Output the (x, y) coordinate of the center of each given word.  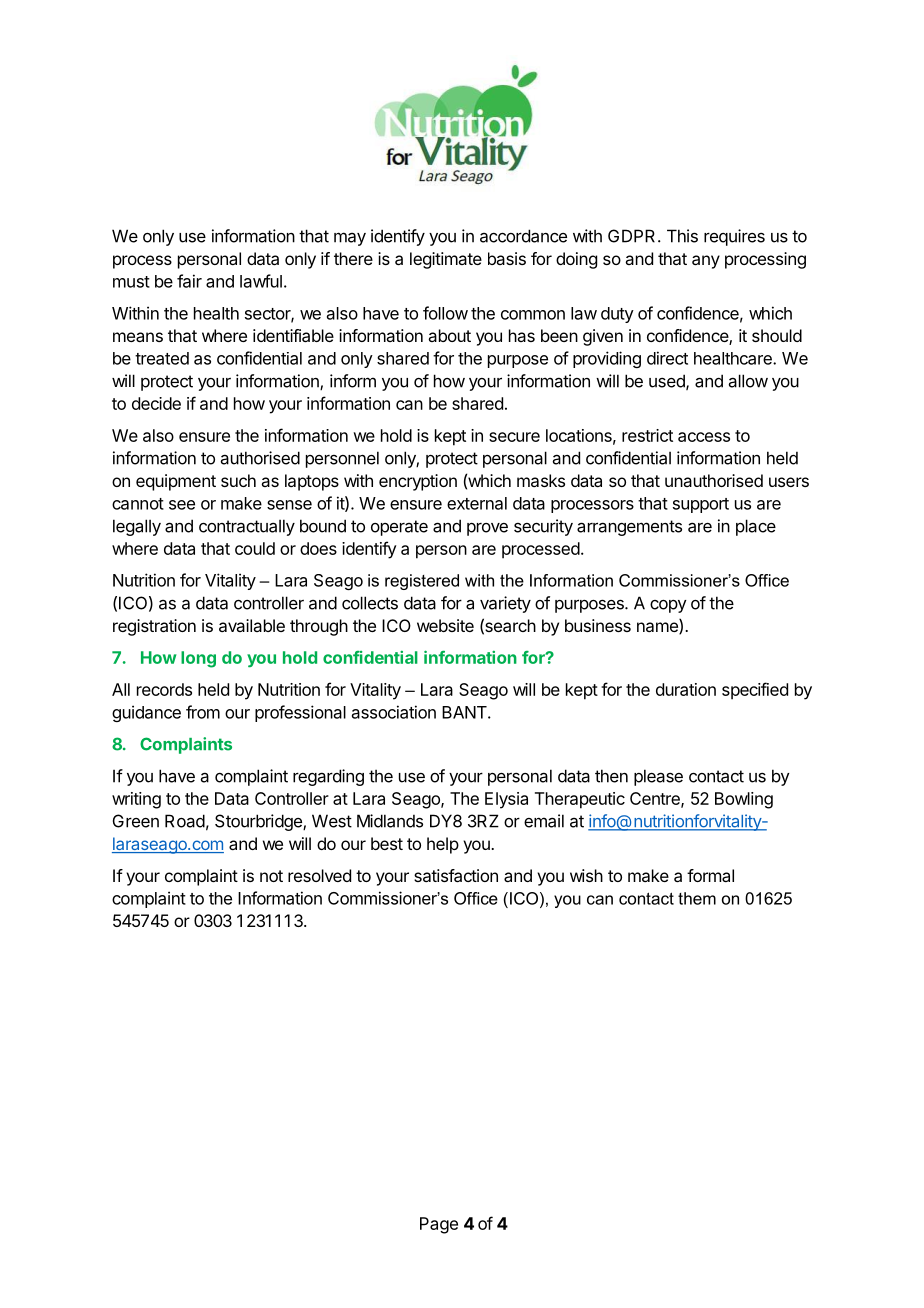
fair (189, 281)
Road (185, 821)
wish (586, 875)
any (706, 262)
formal (710, 875)
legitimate (446, 260)
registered (422, 582)
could (255, 548)
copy (668, 606)
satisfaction (456, 875)
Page (439, 1225)
